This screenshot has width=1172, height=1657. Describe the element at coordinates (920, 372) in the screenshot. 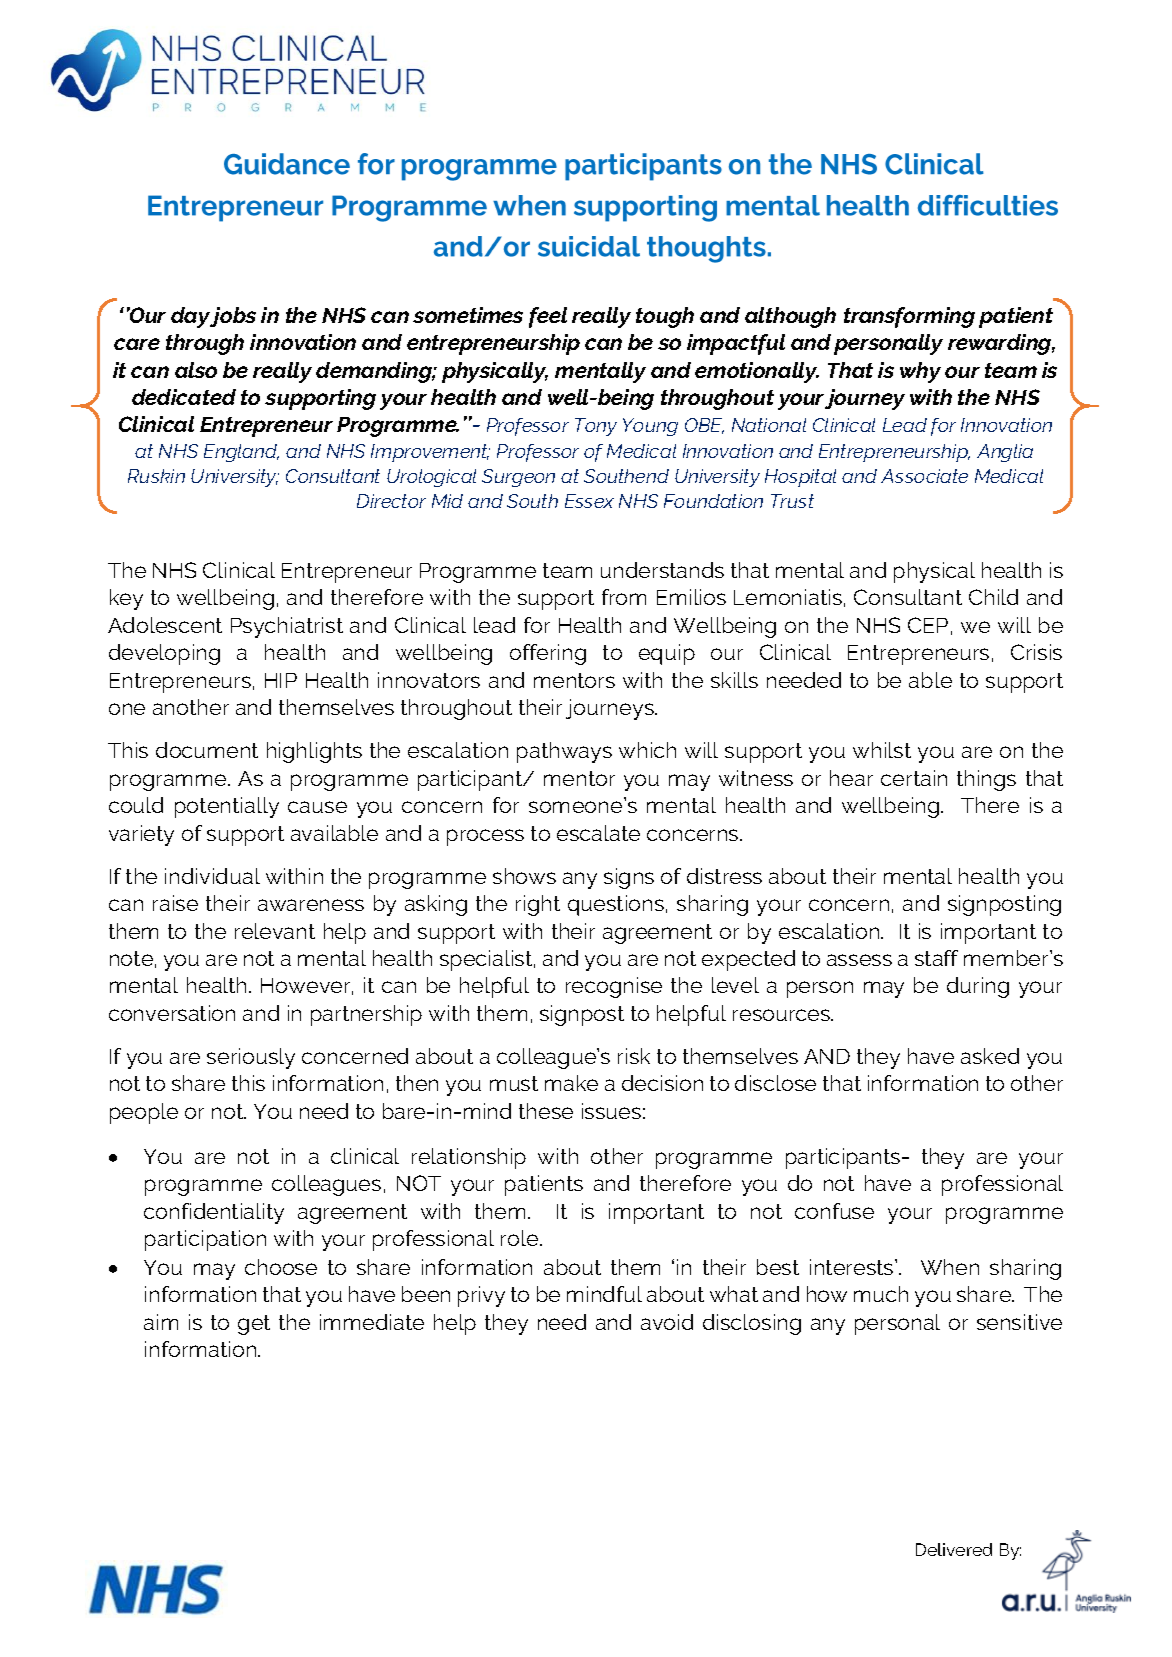

I see `why` at that location.
